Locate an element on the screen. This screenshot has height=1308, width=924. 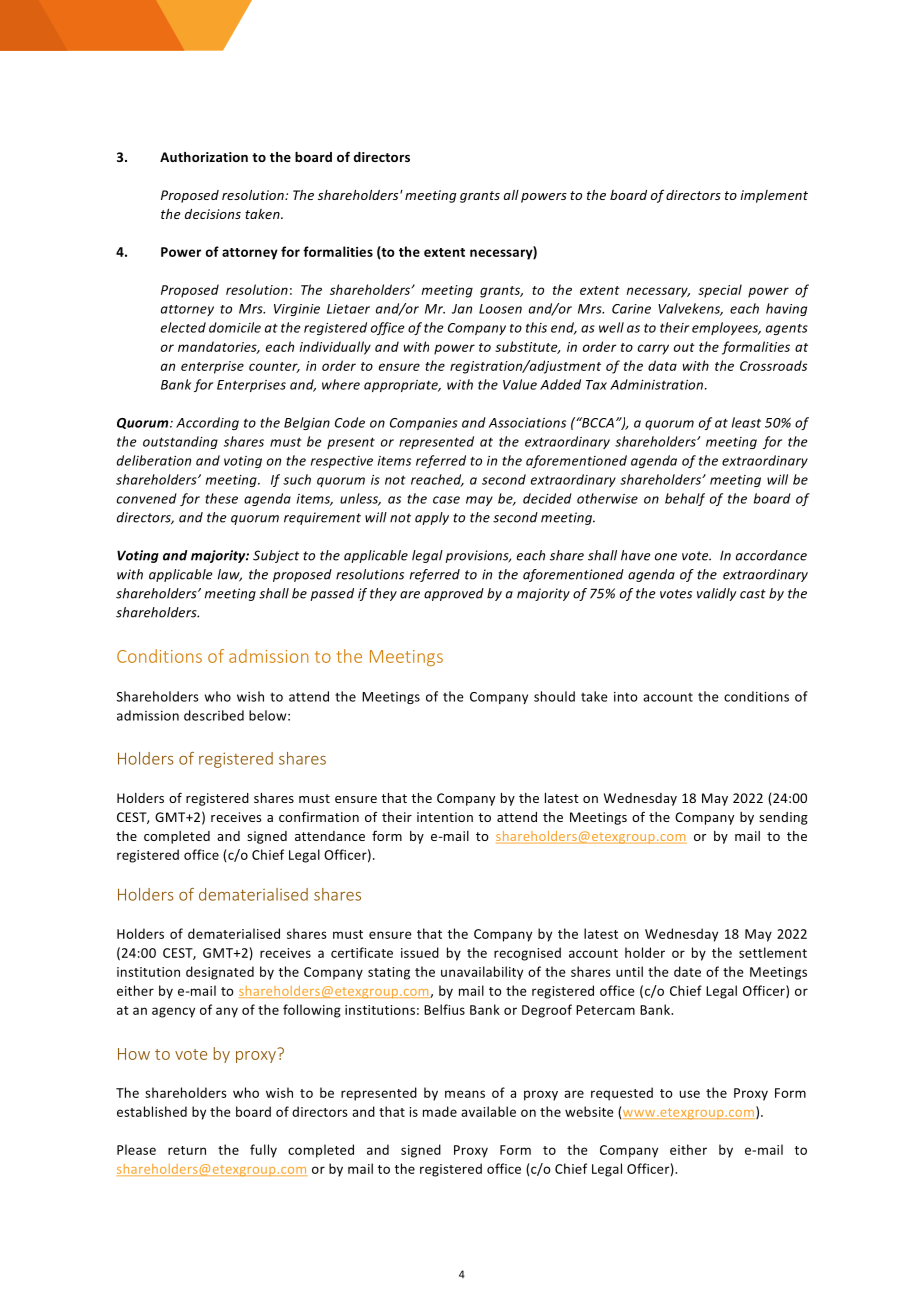
approved is located at coordinates (454, 594).
